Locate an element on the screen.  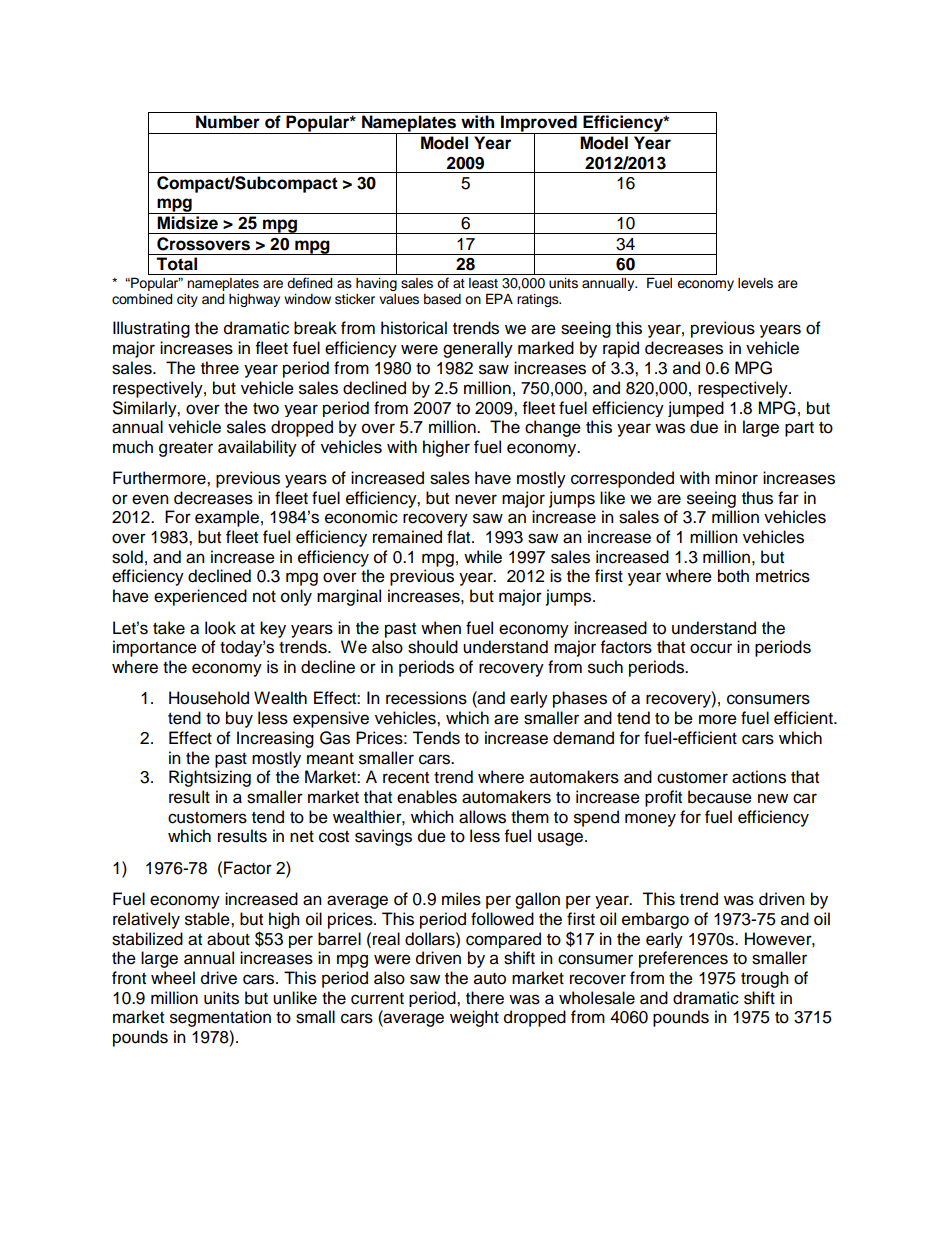
recessions is located at coordinates (426, 698).
